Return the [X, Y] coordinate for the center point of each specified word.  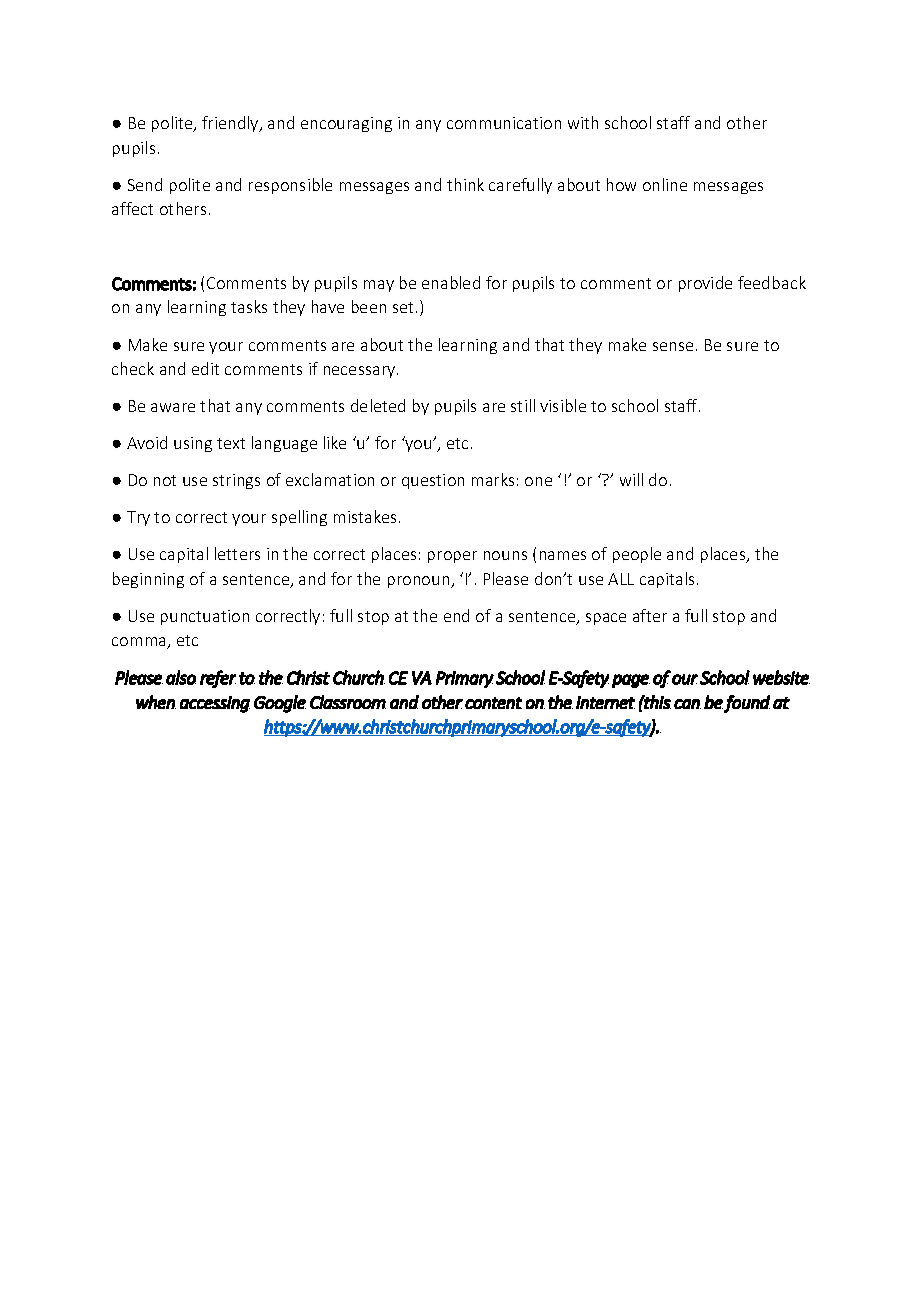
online [665, 184]
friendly [231, 124]
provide [705, 284]
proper [452, 557]
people [637, 555]
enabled [451, 282]
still [523, 405]
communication [504, 123]
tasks [249, 306]
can [687, 704]
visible [563, 405]
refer [218, 679]
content [493, 703]
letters [237, 553]
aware [173, 407]
